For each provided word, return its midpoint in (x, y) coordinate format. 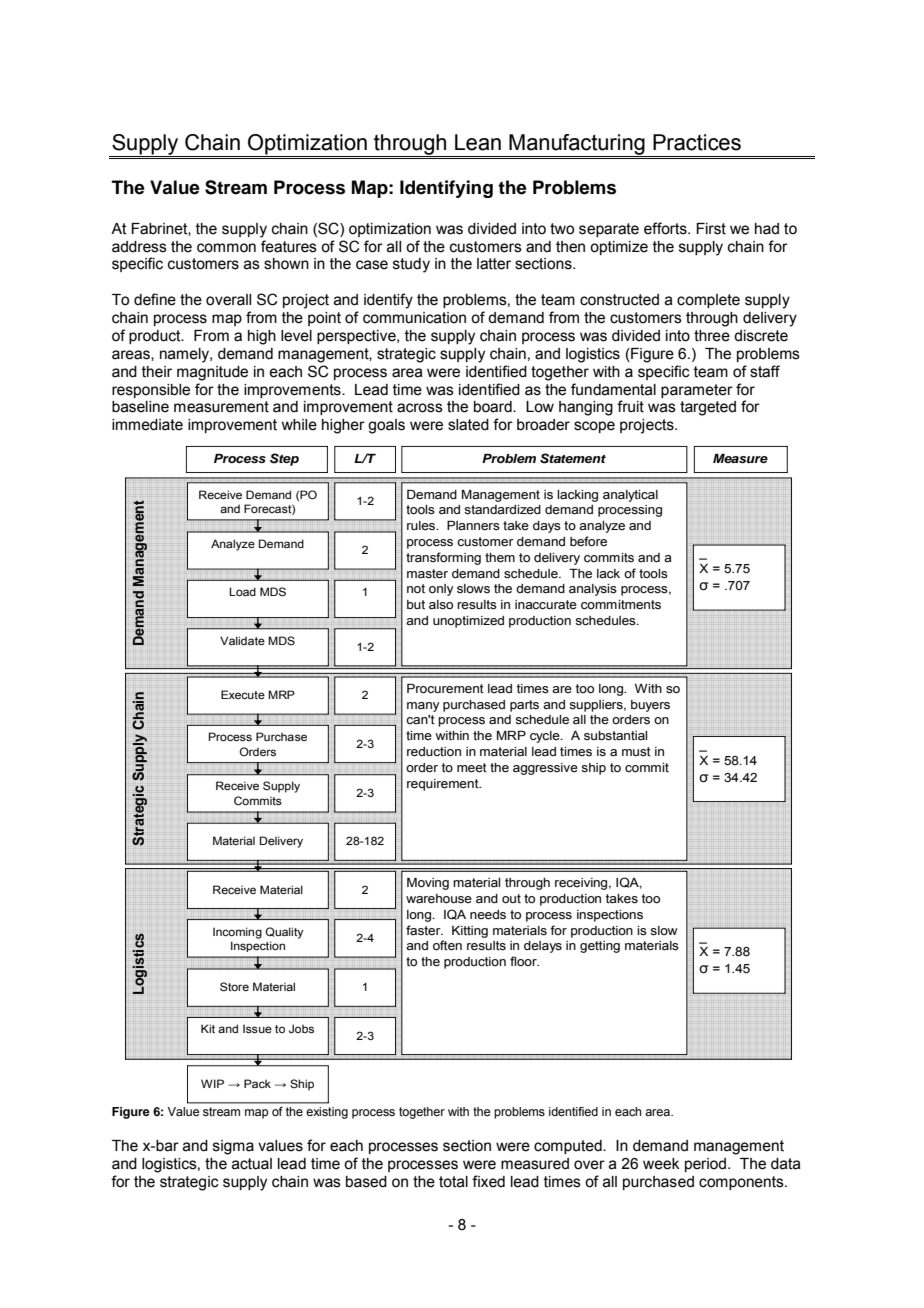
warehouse (439, 899)
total (453, 1182)
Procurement (445, 689)
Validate (242, 640)
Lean (478, 142)
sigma (233, 1147)
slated (468, 425)
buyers (650, 706)
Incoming (237, 933)
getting (600, 947)
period (705, 1165)
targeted (708, 408)
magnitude (212, 373)
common (226, 248)
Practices (697, 142)
